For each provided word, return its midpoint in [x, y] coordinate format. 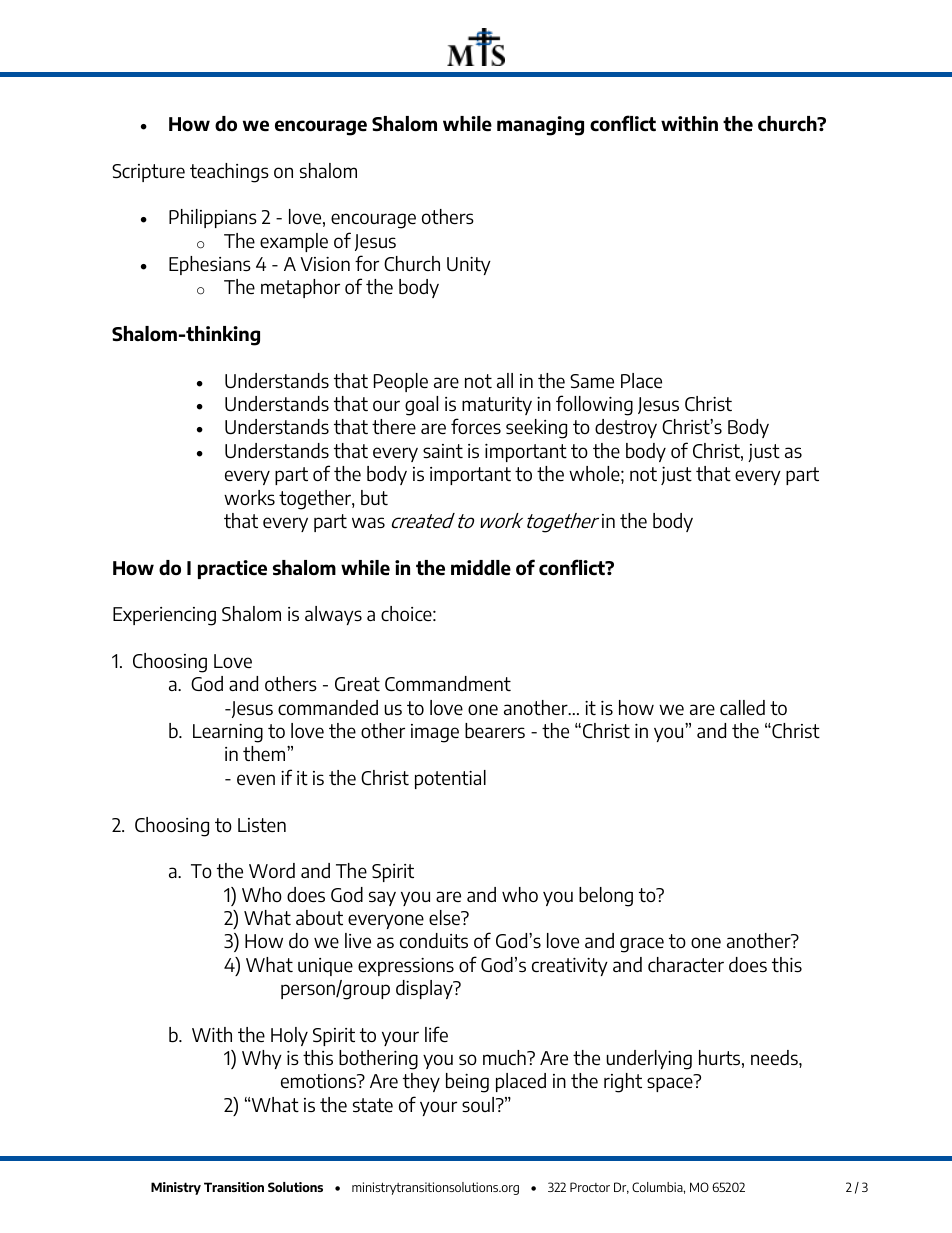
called [742, 707]
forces [476, 426]
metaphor [300, 288]
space [670, 1084]
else [446, 917]
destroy [626, 428]
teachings [229, 173]
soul [479, 1104]
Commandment [448, 683]
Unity [469, 266]
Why [262, 1059]
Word [272, 870]
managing [540, 126]
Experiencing [164, 616]
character [686, 964]
